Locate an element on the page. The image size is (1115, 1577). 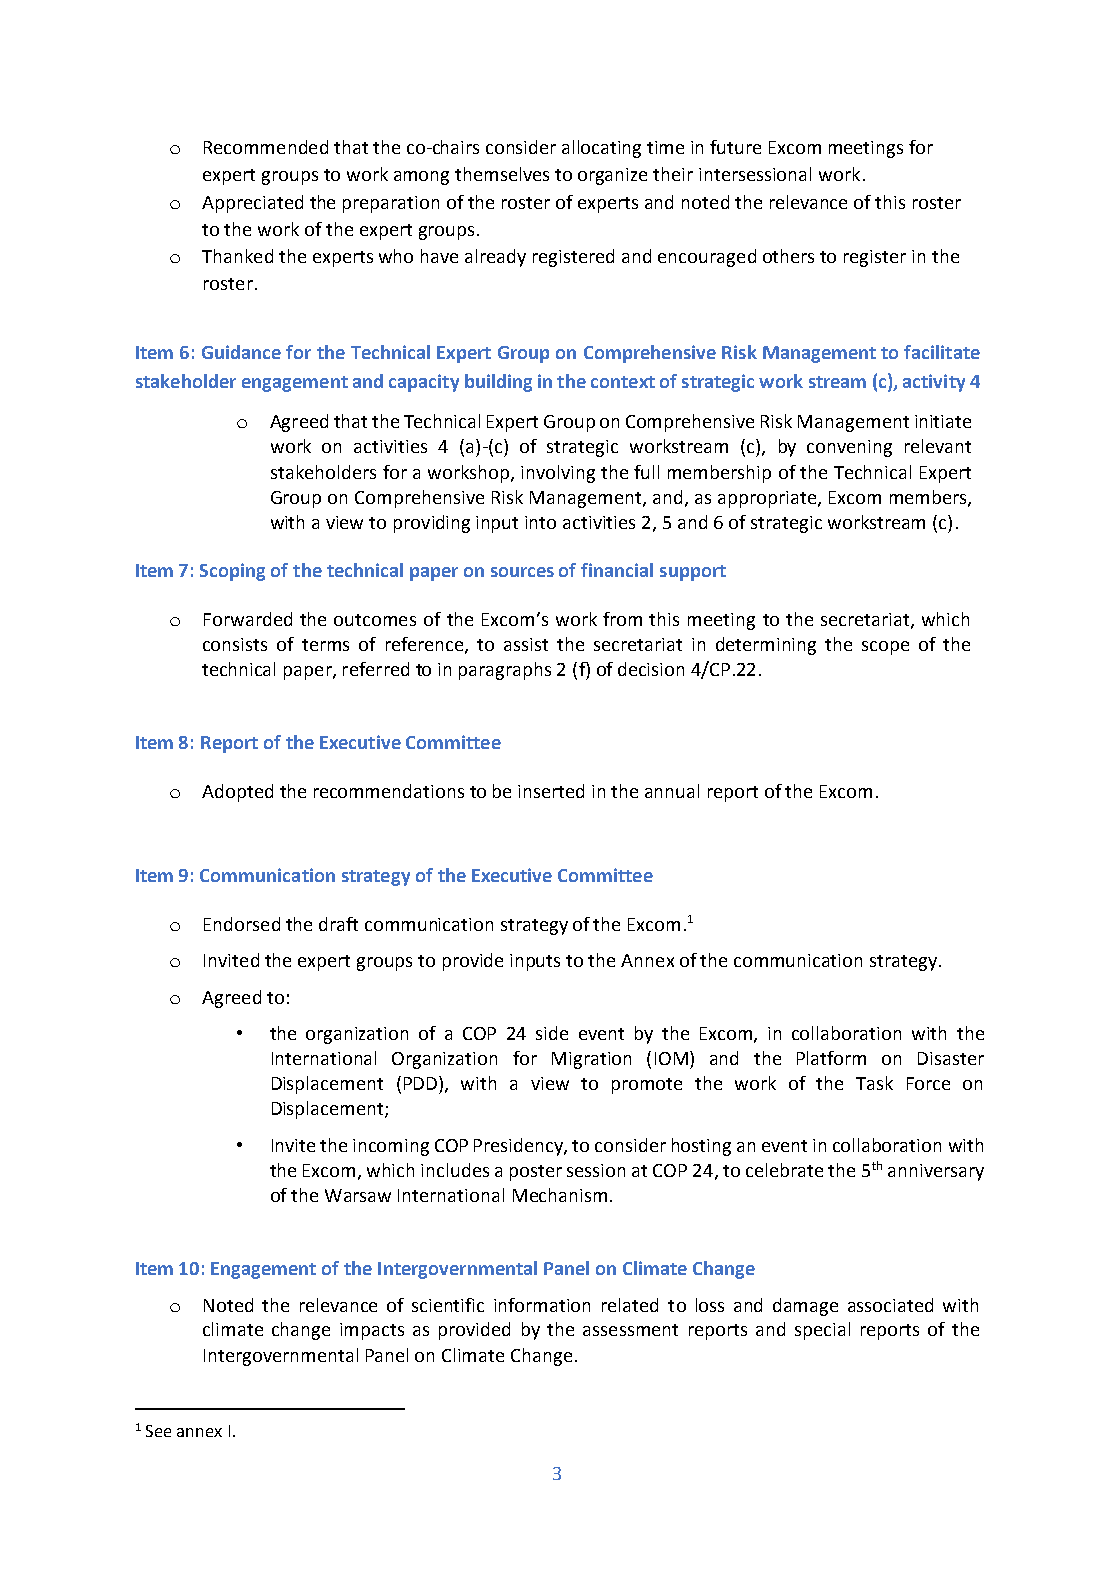
Adopted is located at coordinates (237, 793).
